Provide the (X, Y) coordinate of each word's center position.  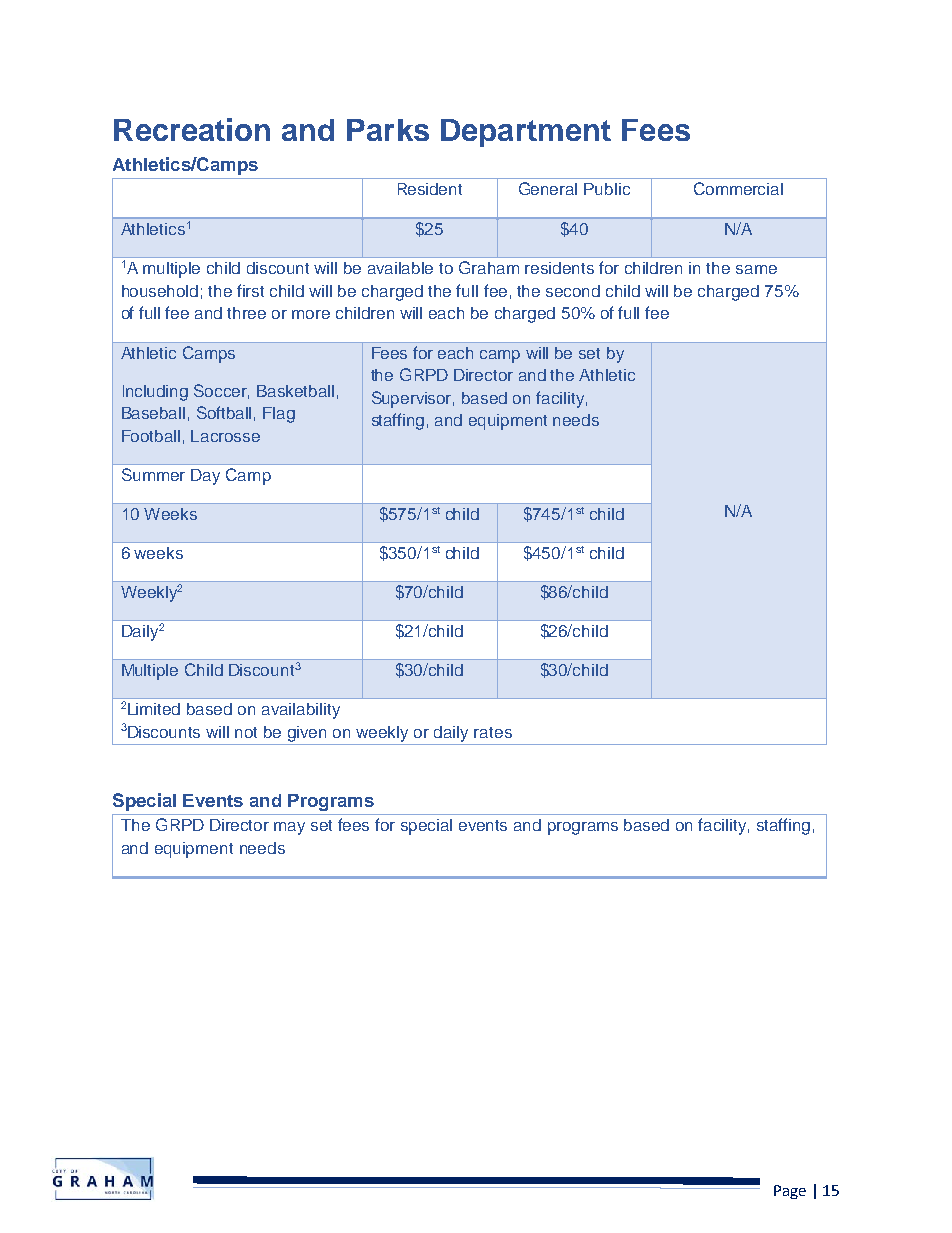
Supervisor (413, 399)
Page (790, 1192)
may (289, 828)
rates (493, 732)
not (246, 732)
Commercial (738, 188)
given (307, 734)
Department (526, 133)
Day (205, 477)
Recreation (192, 129)
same (756, 269)
